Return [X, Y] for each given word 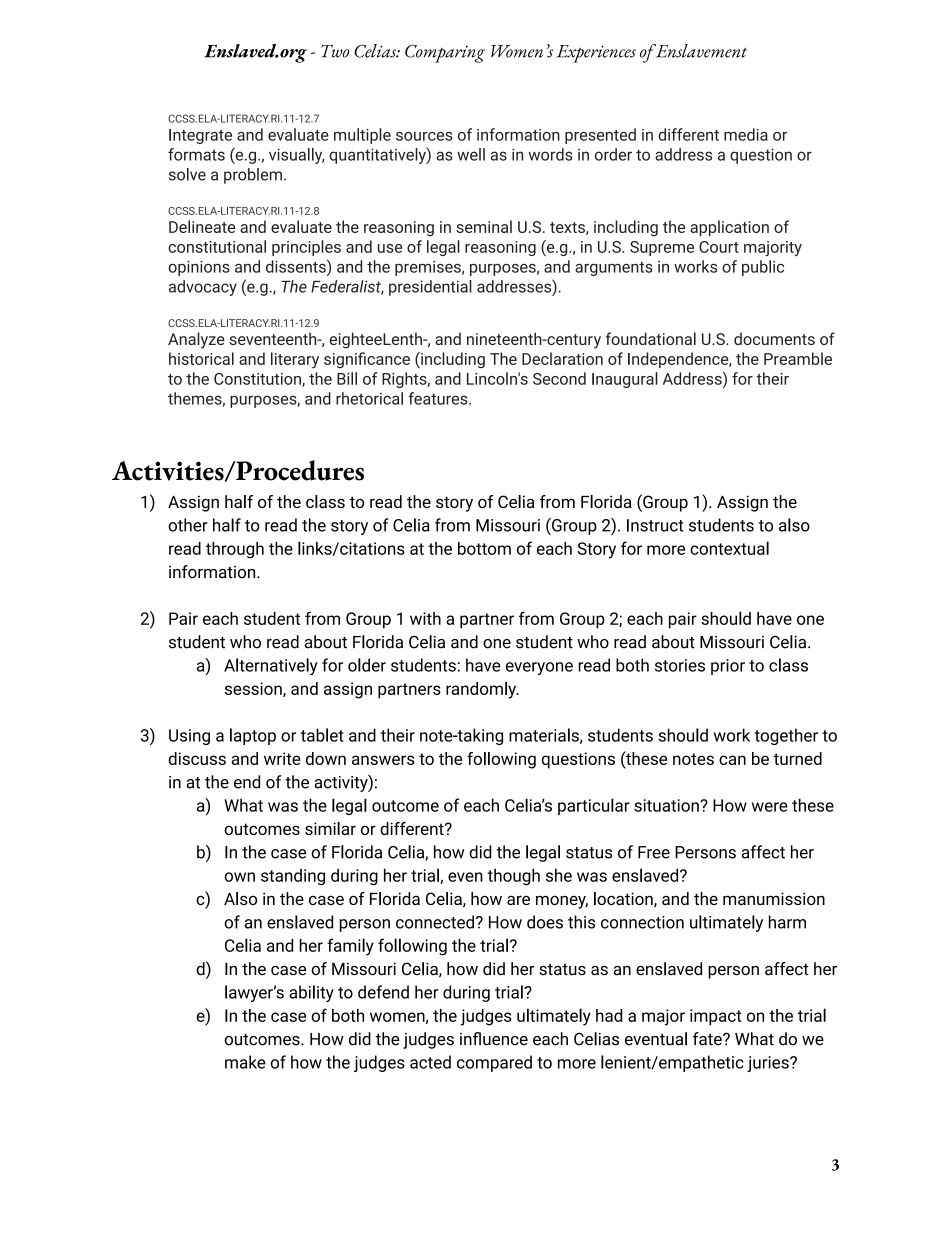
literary [295, 360]
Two [335, 51]
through [235, 550]
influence [494, 1039]
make [245, 1062]
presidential [430, 288]
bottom [484, 548]
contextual [729, 548]
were [770, 807]
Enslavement [700, 51]
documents [774, 338]
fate [708, 1039]
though [513, 877]
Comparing [445, 53]
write [282, 758]
